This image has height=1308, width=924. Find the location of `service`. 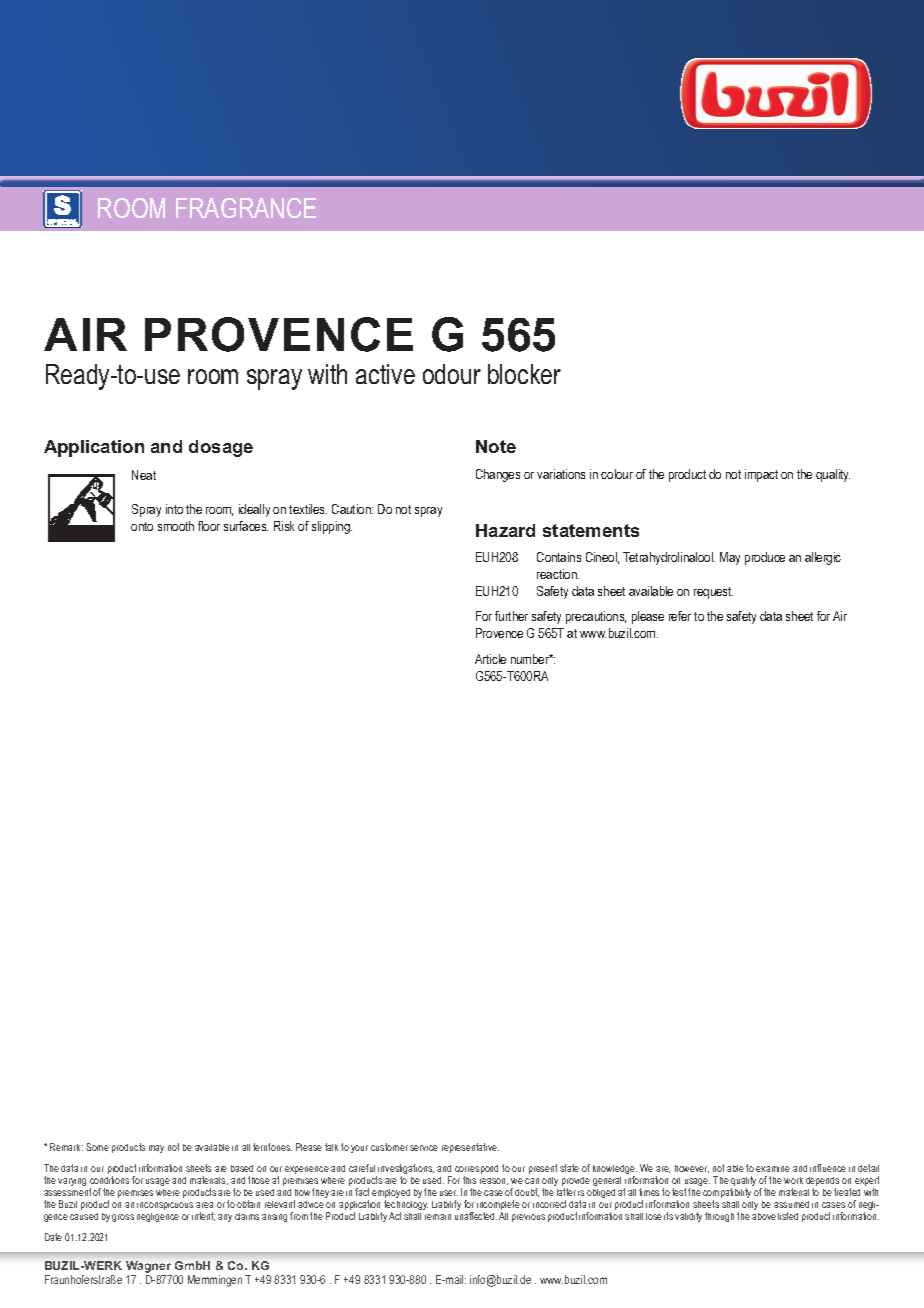

service is located at coordinates (424, 1148).
